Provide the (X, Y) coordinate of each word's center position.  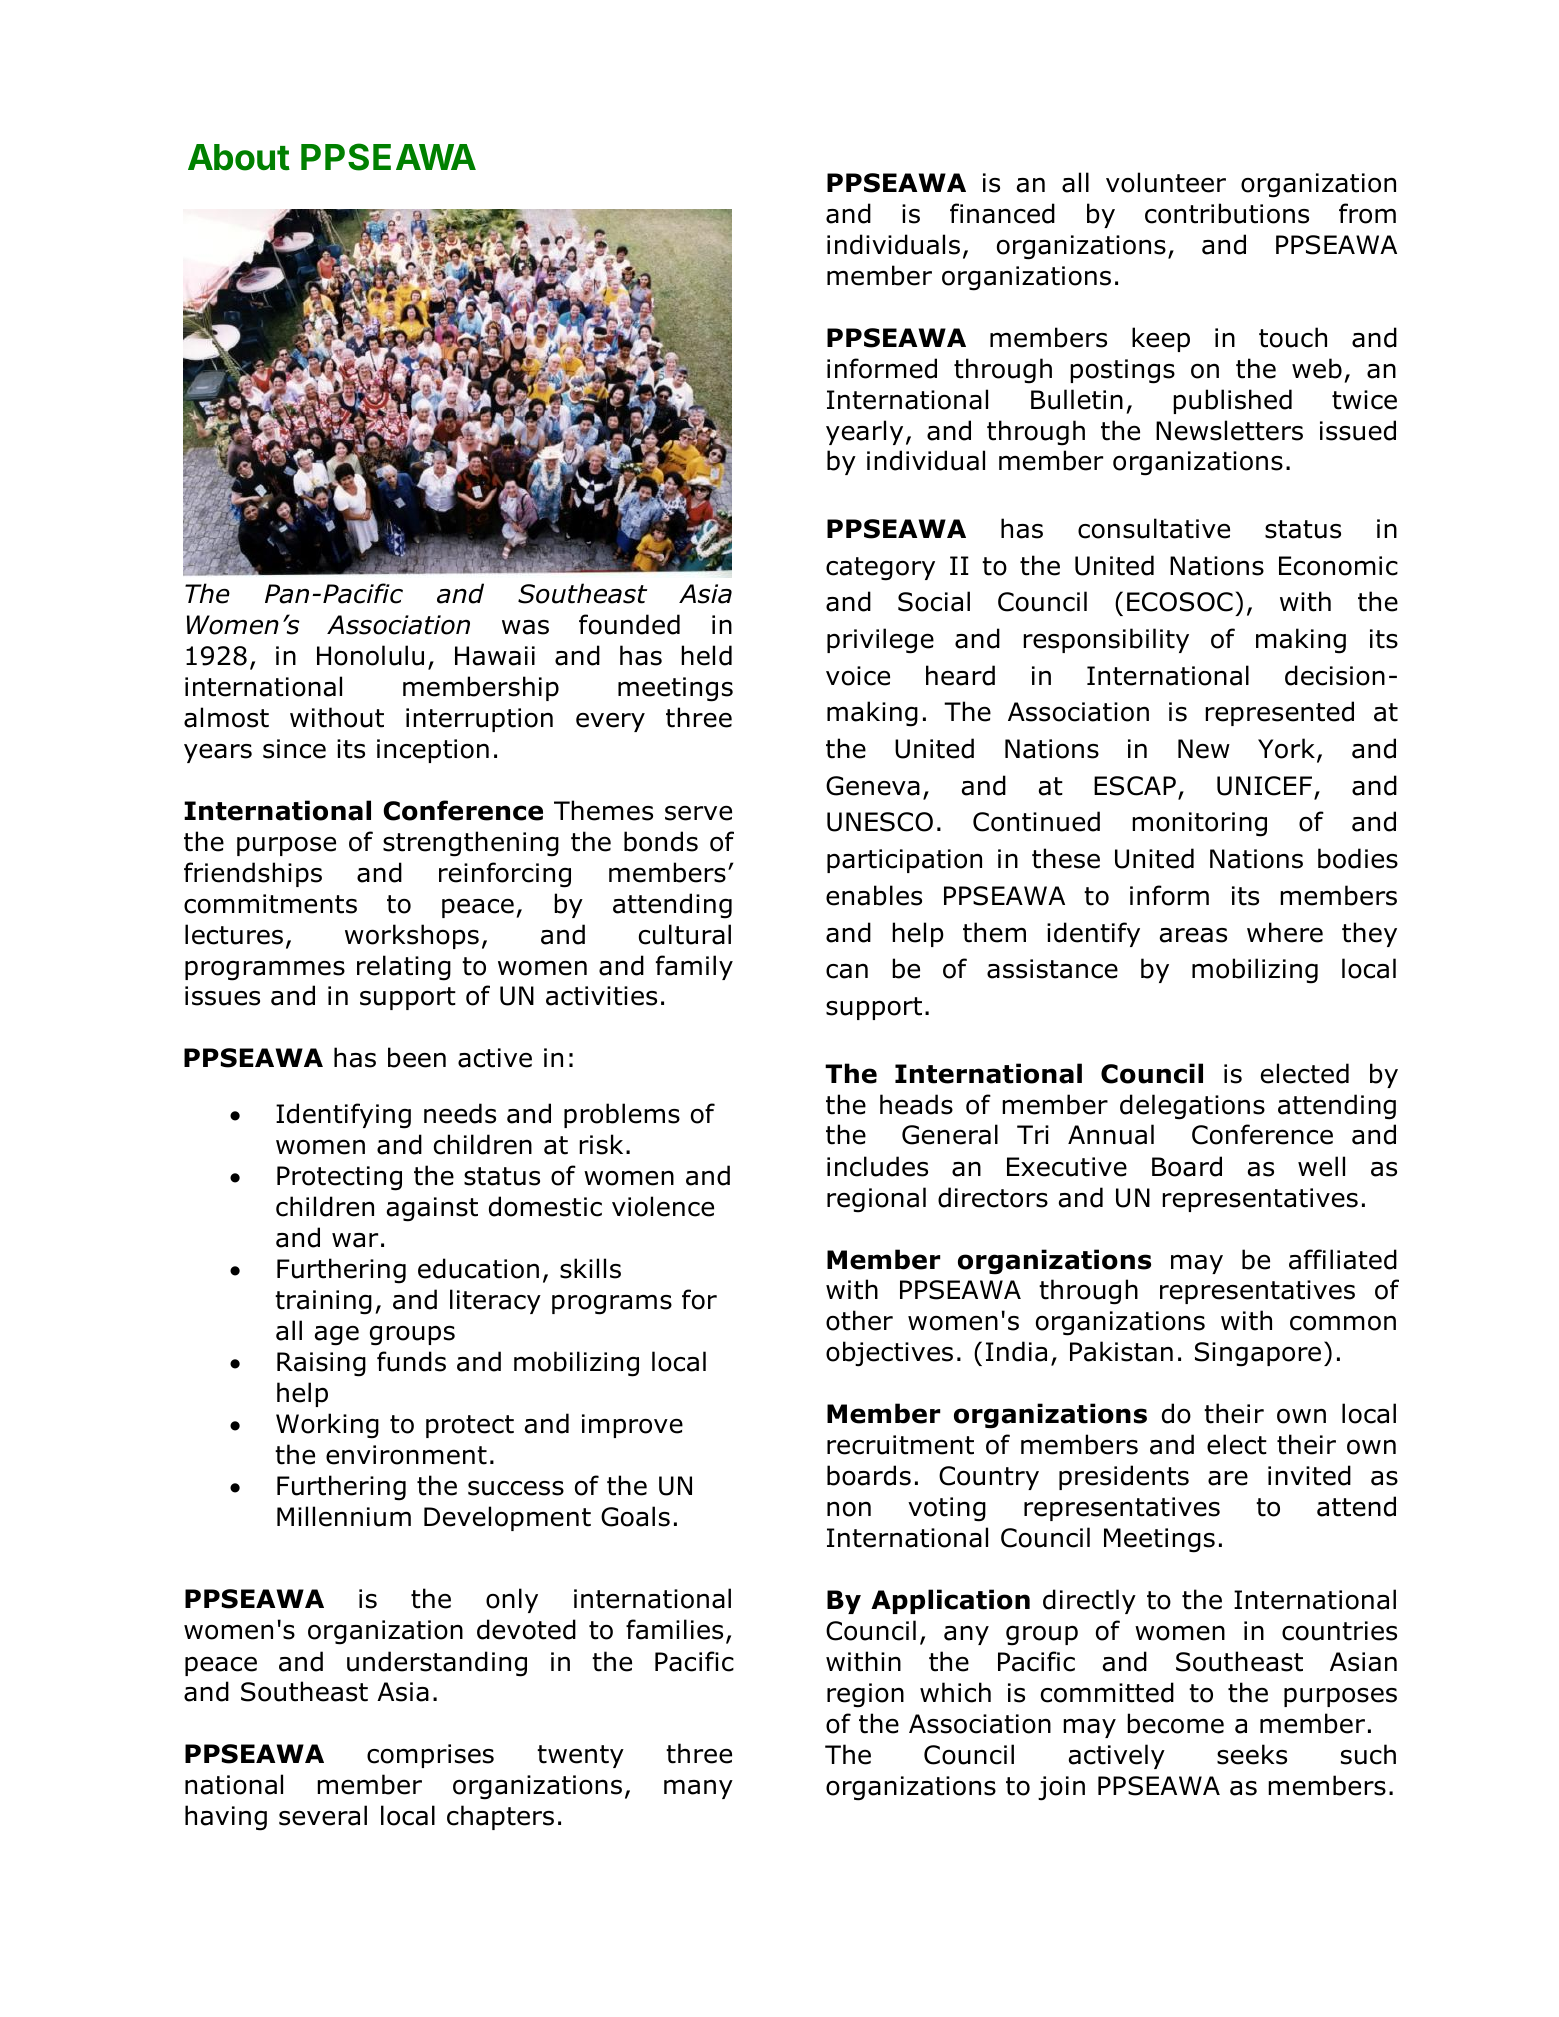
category (880, 569)
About (239, 157)
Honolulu (370, 655)
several (323, 1815)
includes (877, 1166)
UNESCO (880, 822)
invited (1309, 1475)
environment (406, 1455)
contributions (1227, 213)
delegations (1192, 1107)
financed (1002, 213)
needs (460, 1113)
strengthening (471, 844)
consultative (1154, 528)
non (849, 1509)
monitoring (1199, 824)
